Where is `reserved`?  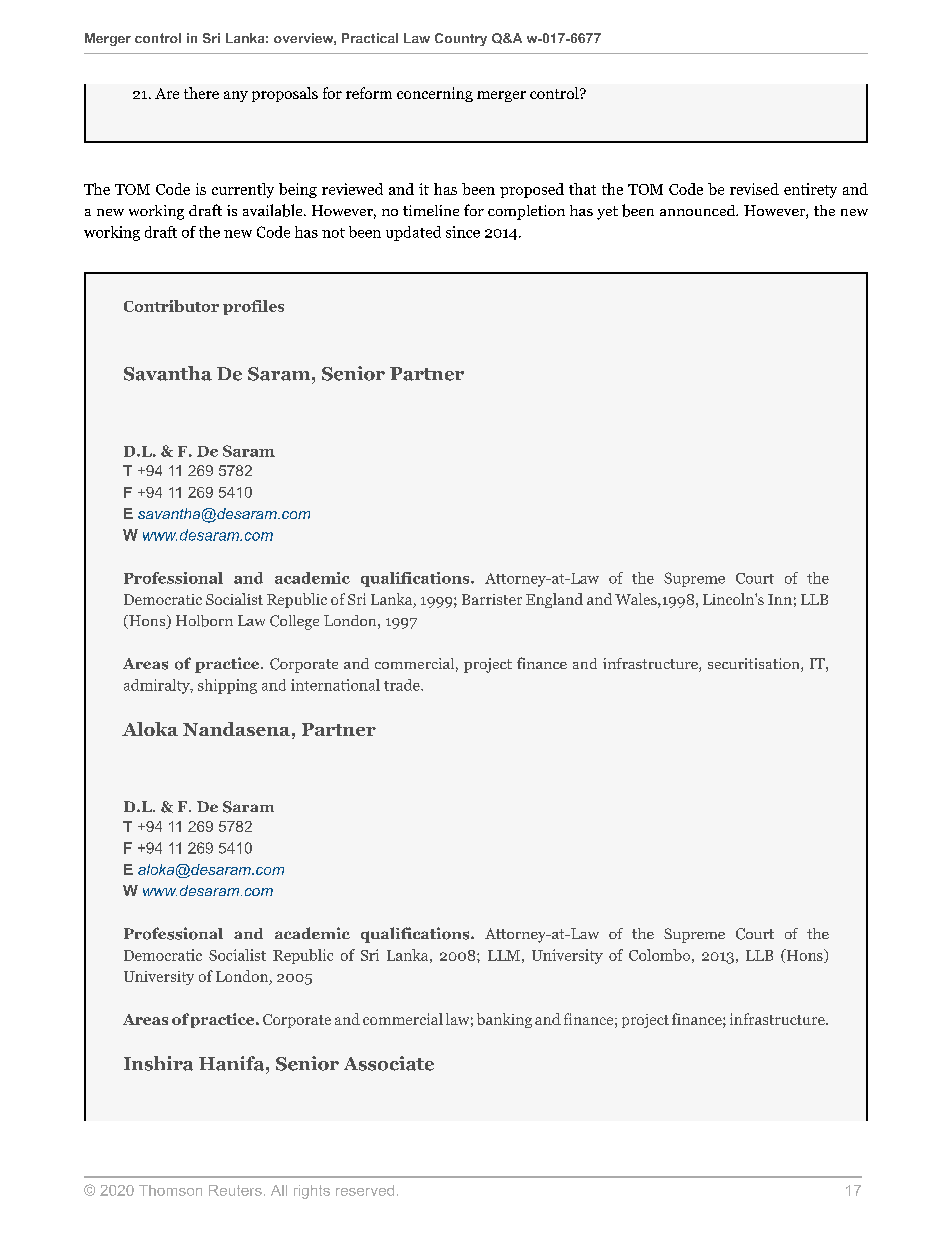
reserved is located at coordinates (365, 1190).
